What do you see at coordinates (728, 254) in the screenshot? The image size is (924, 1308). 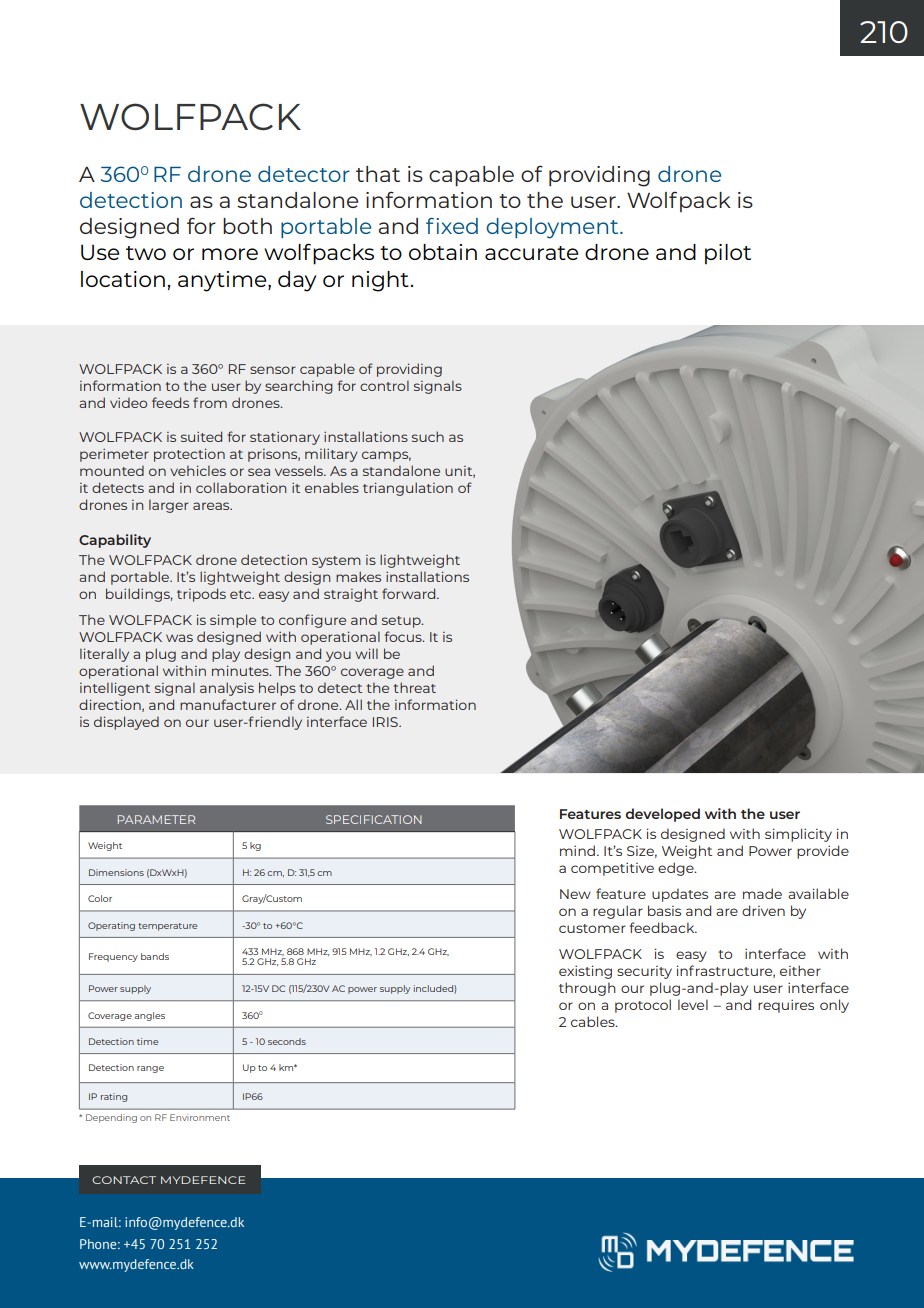 I see `pilot` at bounding box center [728, 254].
